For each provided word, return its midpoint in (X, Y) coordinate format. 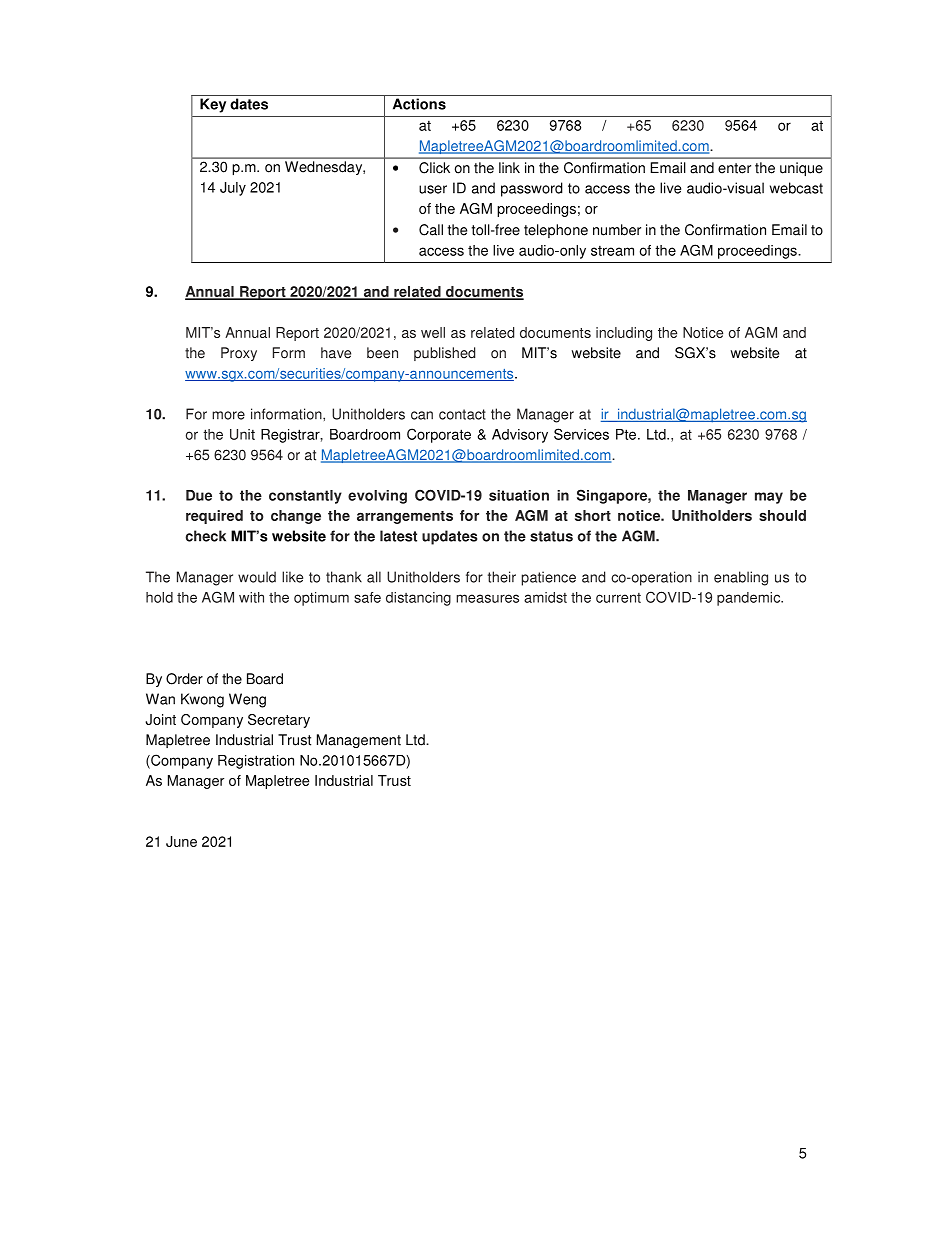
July (233, 189)
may (769, 498)
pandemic (750, 599)
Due (199, 495)
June (181, 841)
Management (359, 741)
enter (734, 168)
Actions (419, 104)
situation (519, 495)
